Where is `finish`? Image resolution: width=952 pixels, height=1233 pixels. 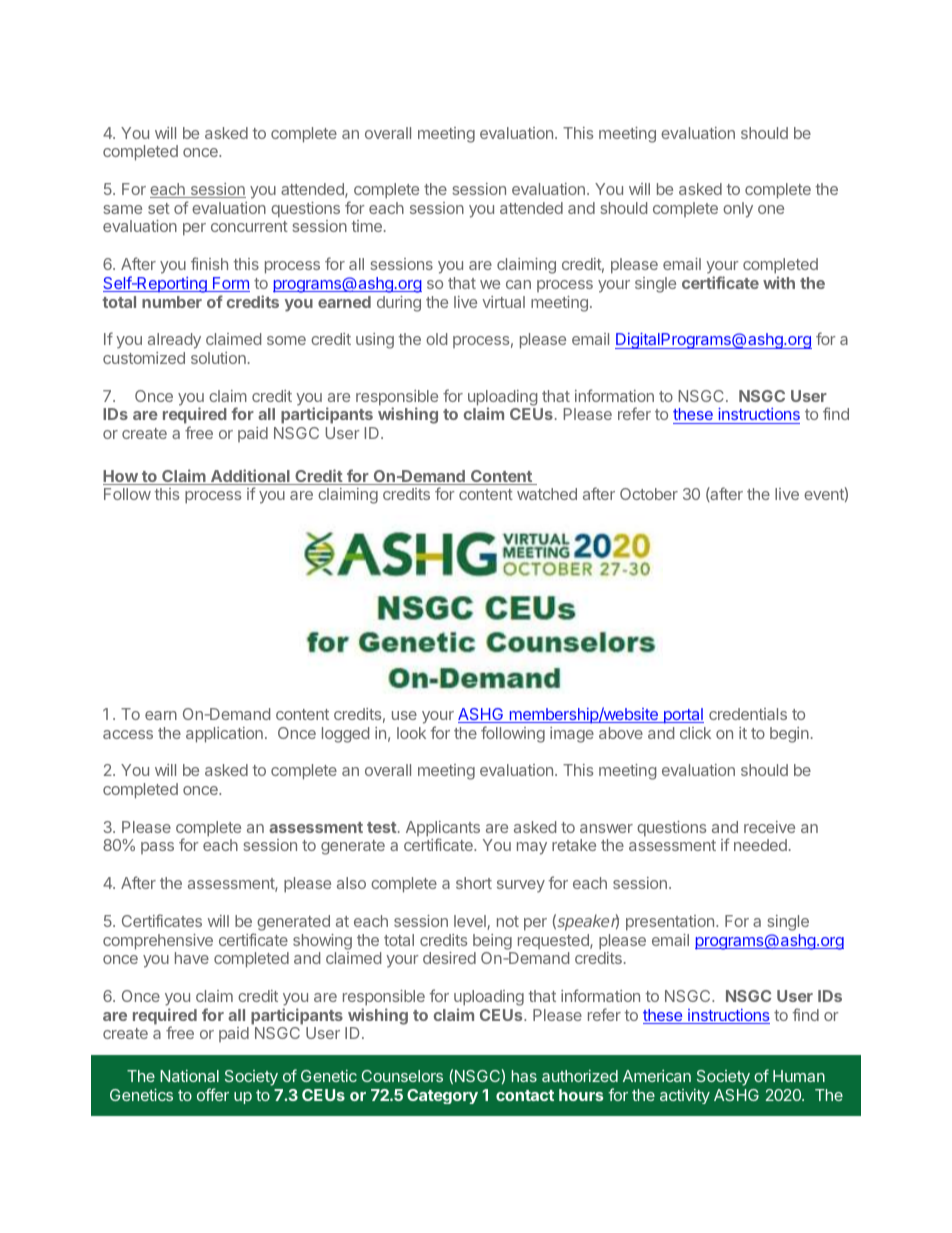 finish is located at coordinates (209, 263).
